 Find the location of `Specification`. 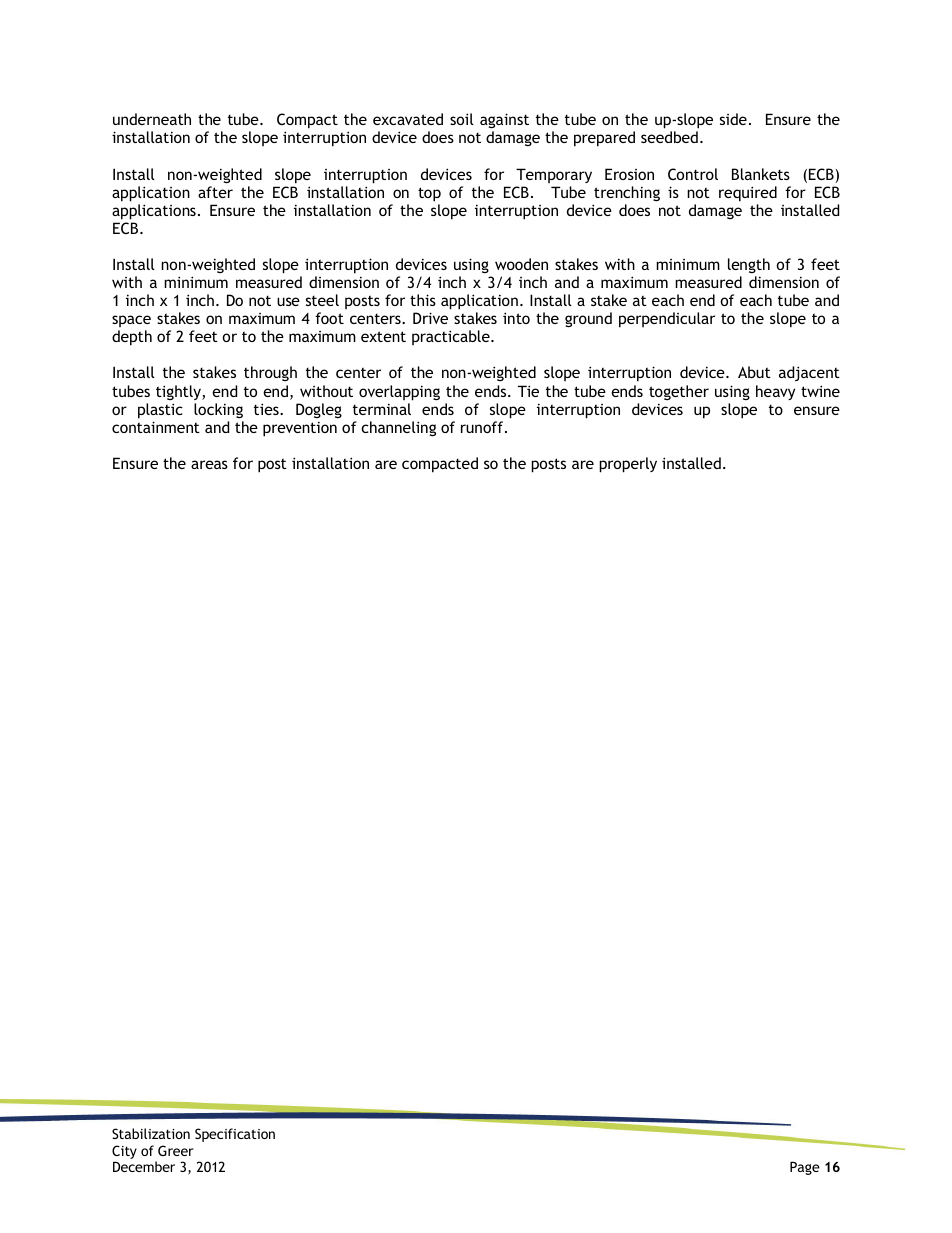

Specification is located at coordinates (235, 1135).
